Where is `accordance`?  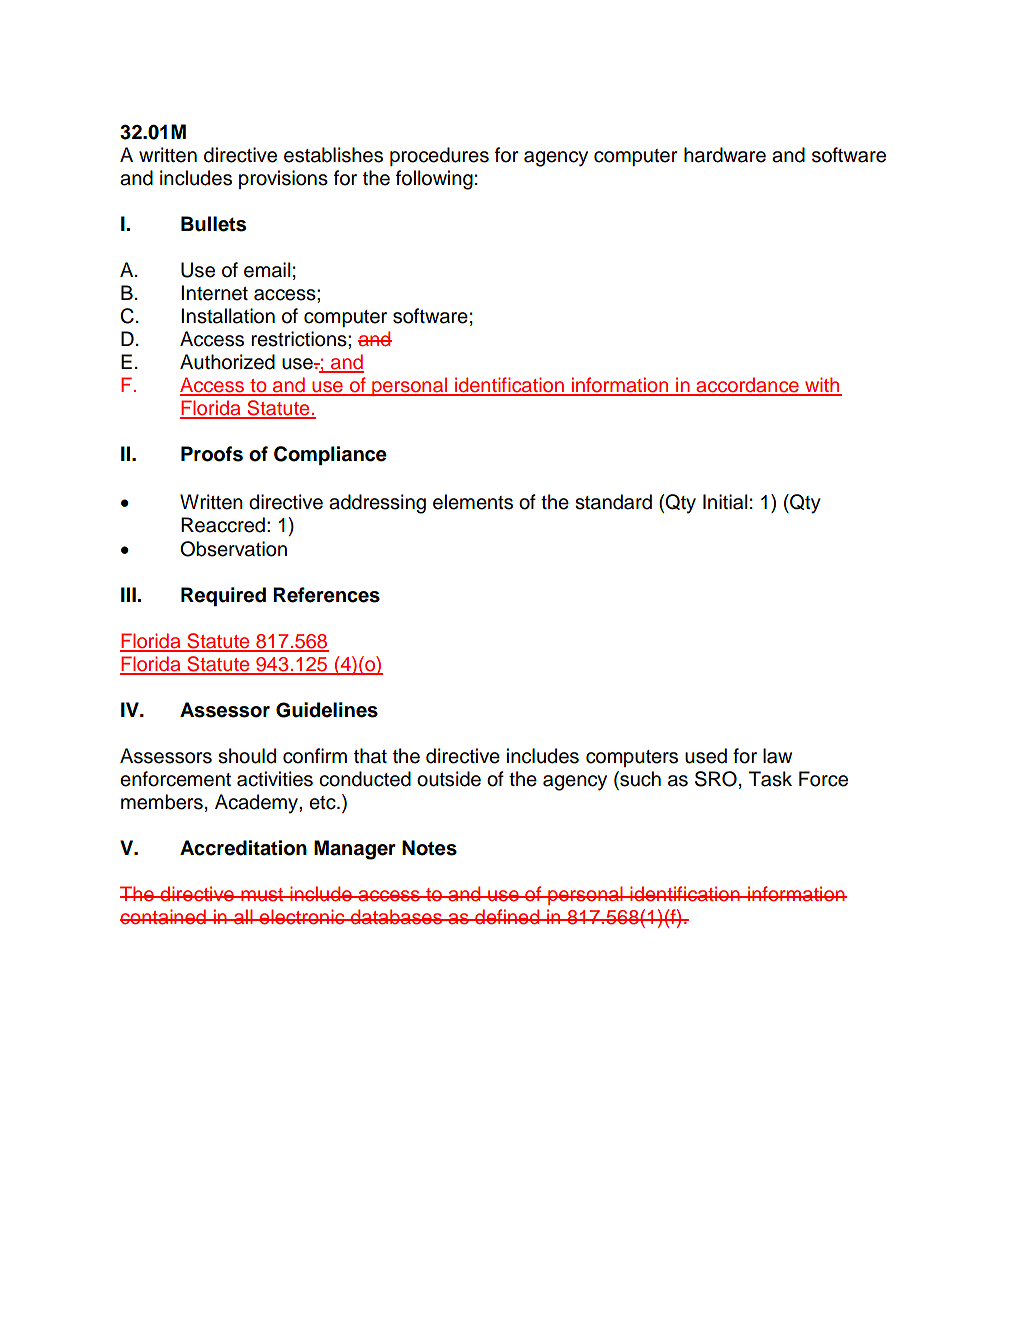
accordance is located at coordinates (748, 386).
